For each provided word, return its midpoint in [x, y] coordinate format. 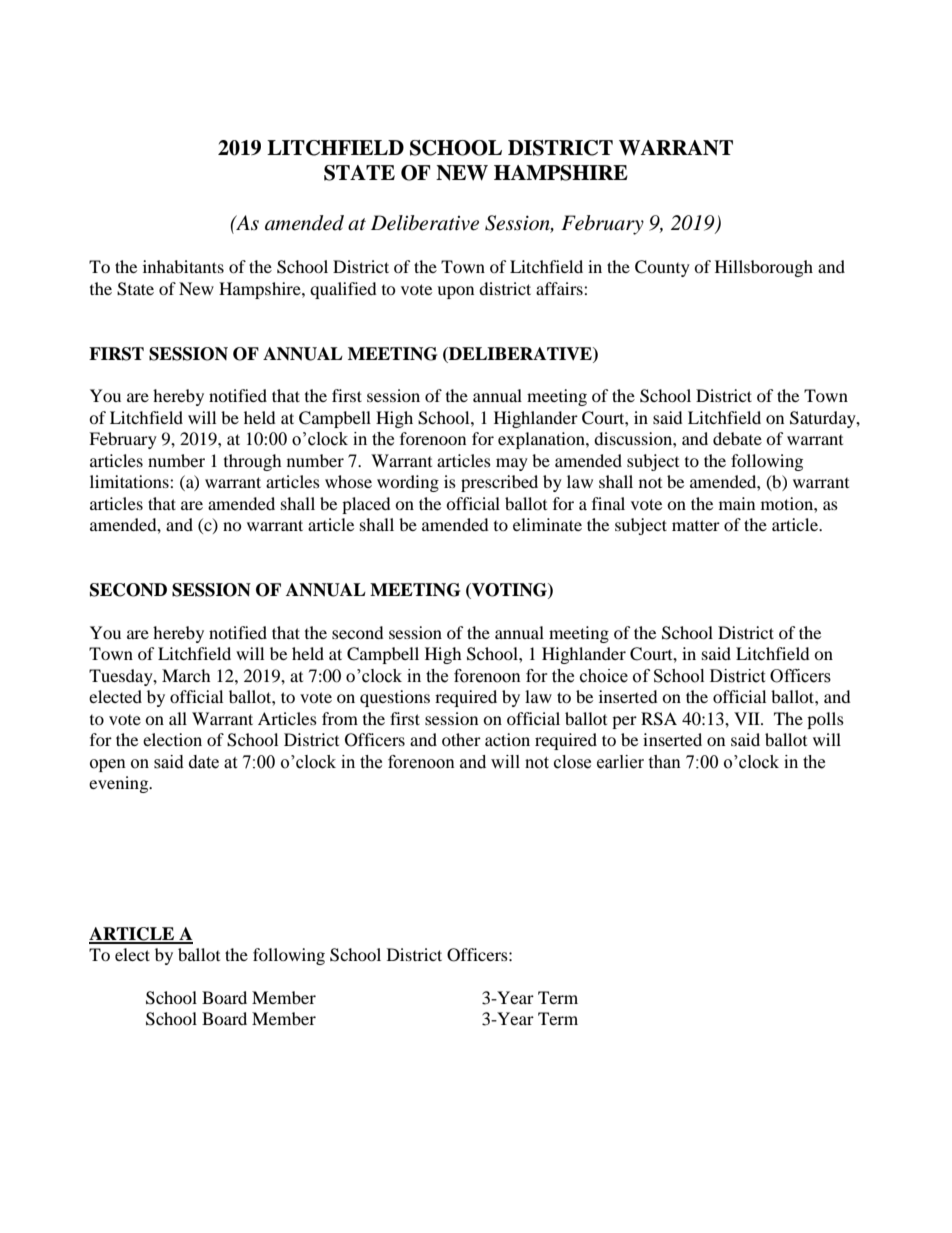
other [461, 739]
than [664, 762]
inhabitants [183, 266]
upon [455, 292]
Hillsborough [764, 268]
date [204, 762]
